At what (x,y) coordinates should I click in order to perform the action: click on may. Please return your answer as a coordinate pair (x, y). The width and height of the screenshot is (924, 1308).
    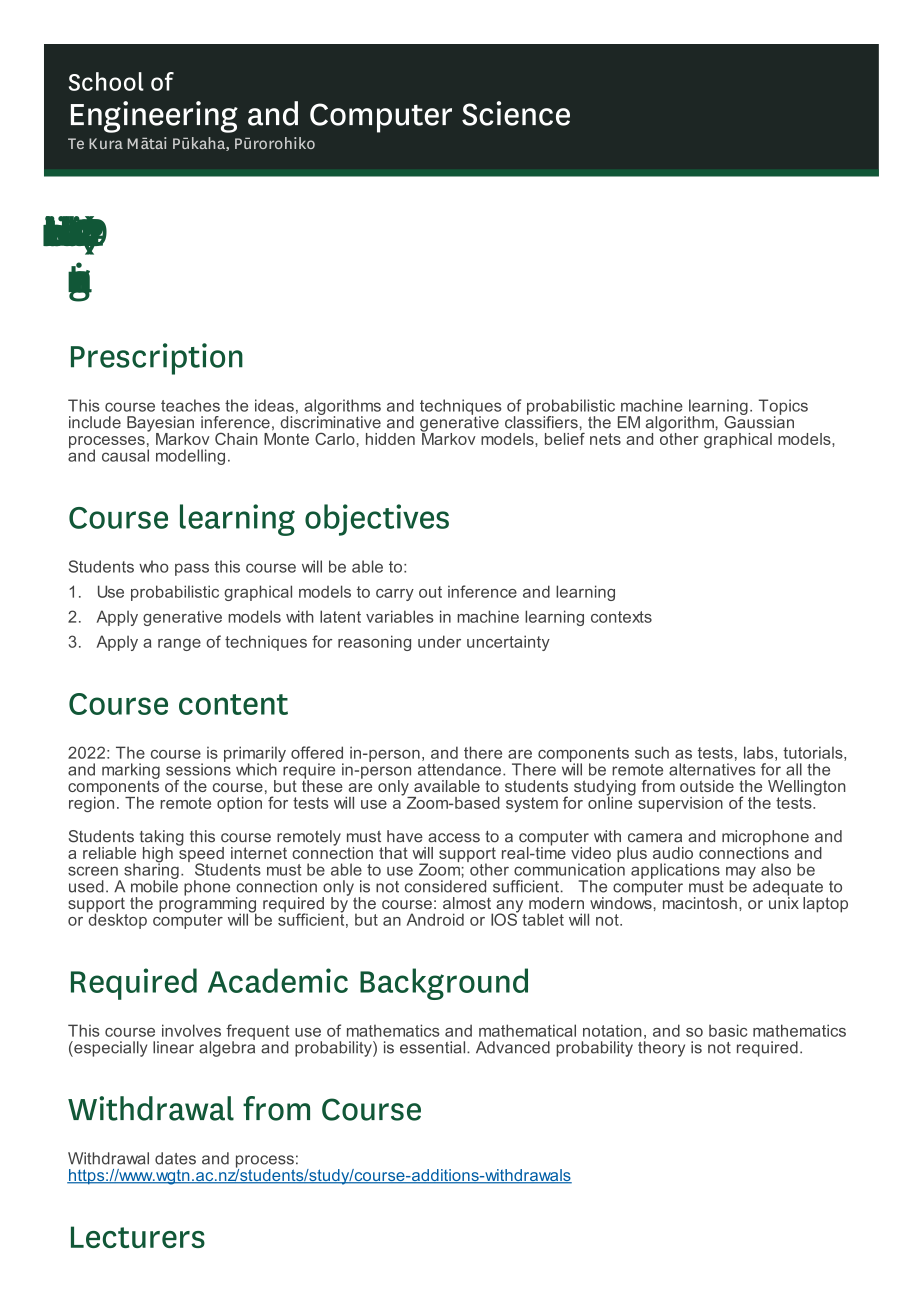
    Looking at the image, I should click on (741, 874).
